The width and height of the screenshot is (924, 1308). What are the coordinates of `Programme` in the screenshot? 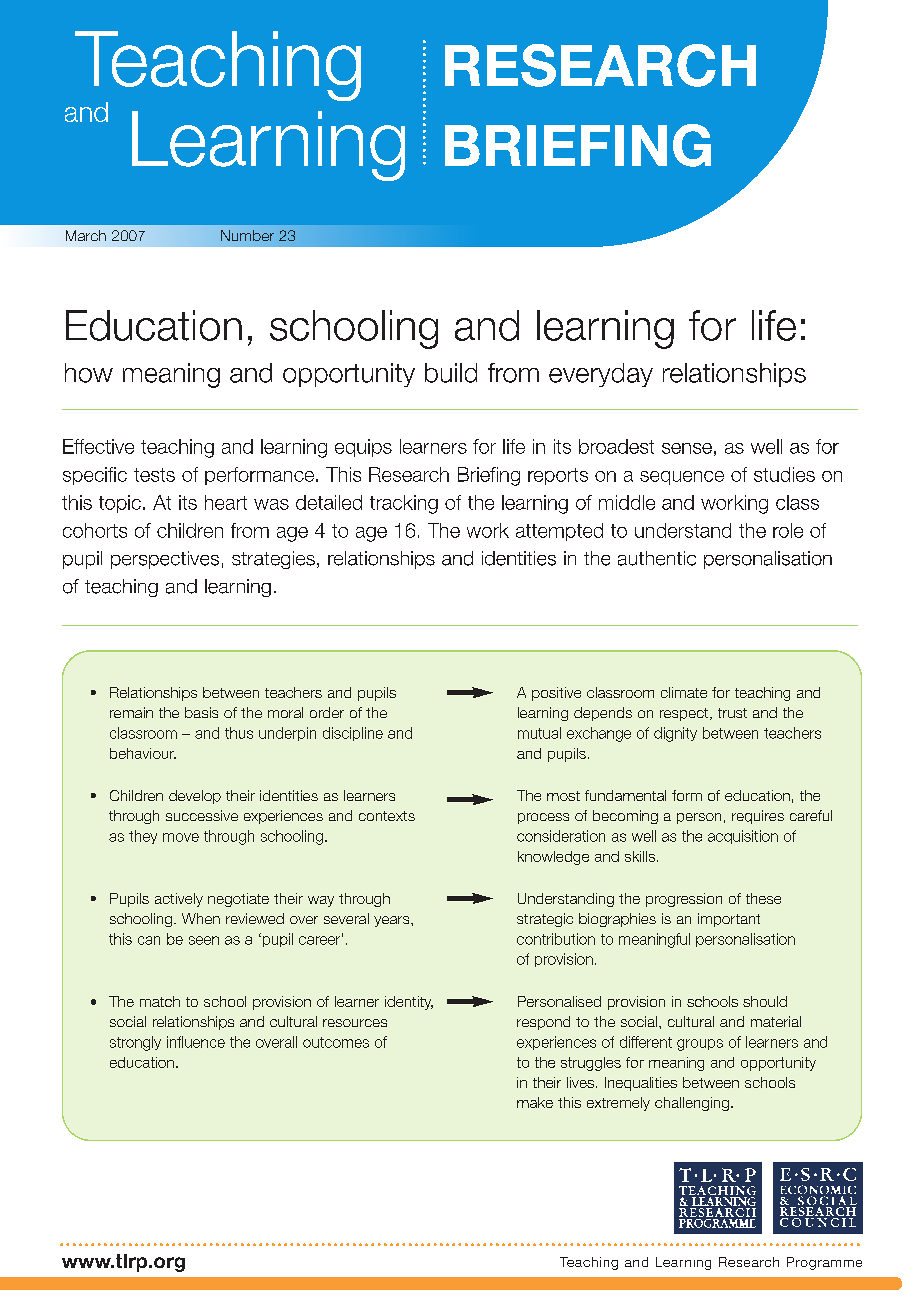 It's located at (824, 1263).
